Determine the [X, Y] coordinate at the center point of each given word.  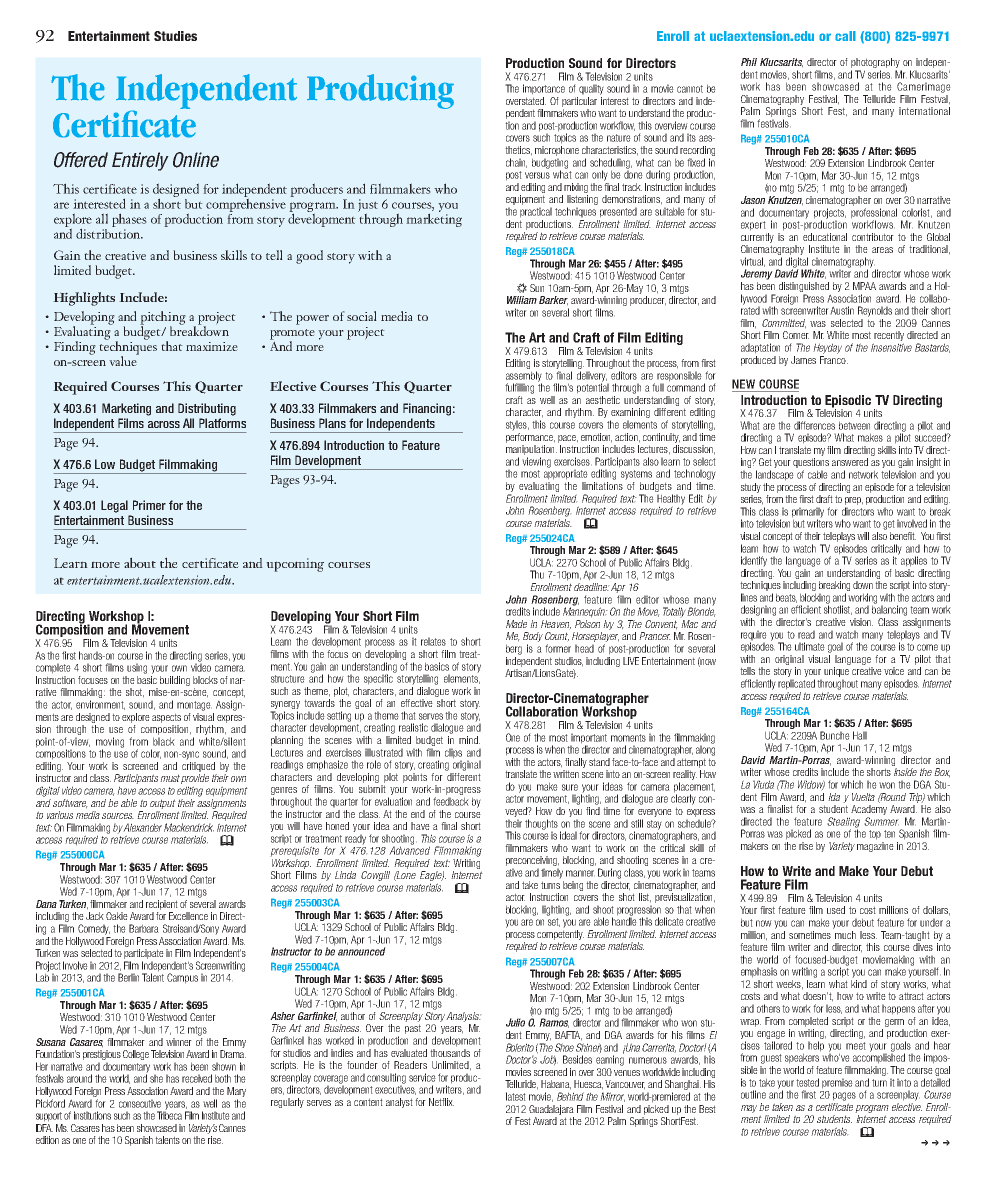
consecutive [140, 1103]
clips [453, 754]
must [170, 778]
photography [876, 64]
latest [516, 1096]
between [854, 425]
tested [807, 1082]
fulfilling [519, 388]
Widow [811, 785]
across [164, 424]
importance [544, 89]
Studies [175, 36]
